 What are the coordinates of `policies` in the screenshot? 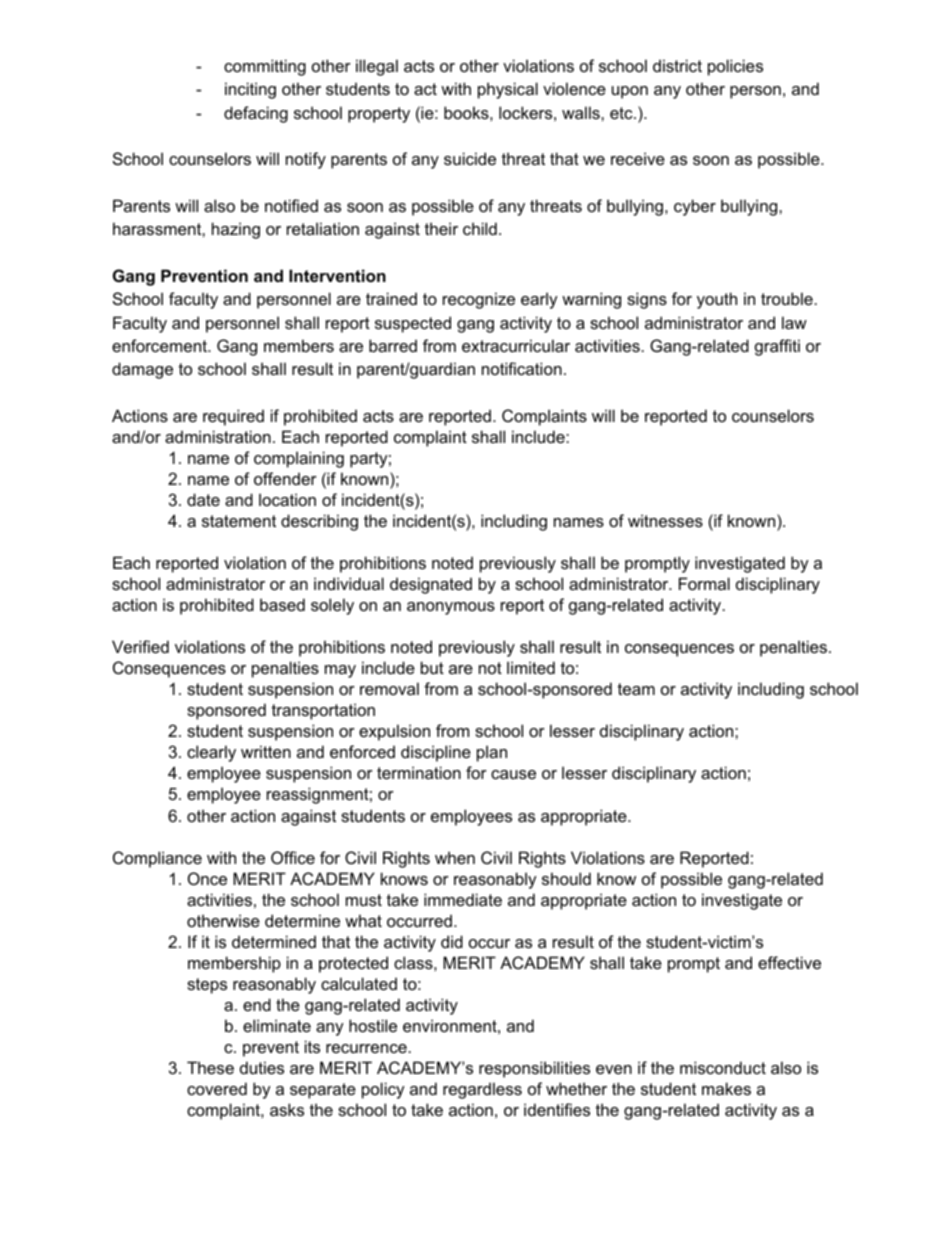 It's located at (735, 67).
